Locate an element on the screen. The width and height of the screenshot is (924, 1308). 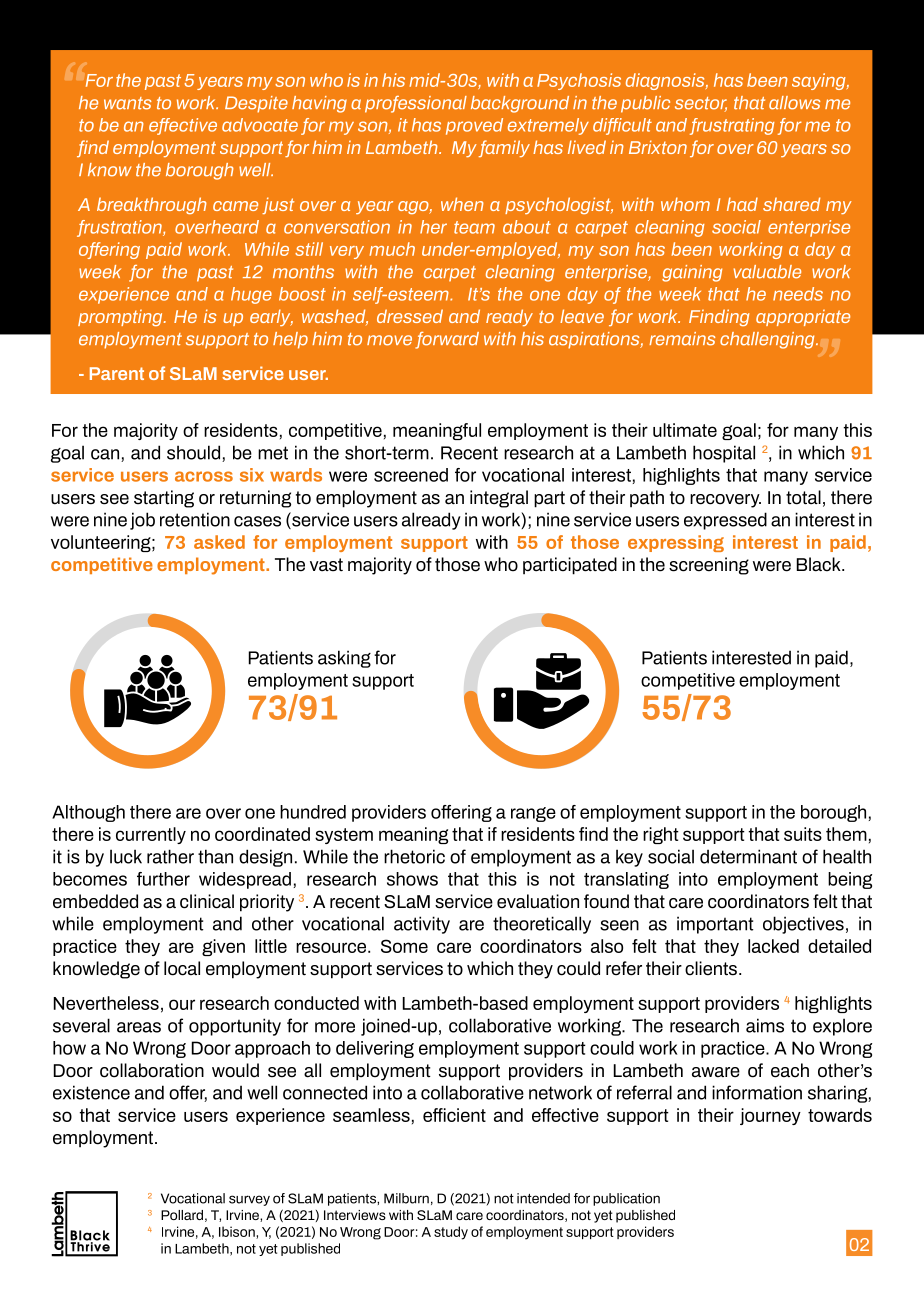
wants is located at coordinates (127, 103).
